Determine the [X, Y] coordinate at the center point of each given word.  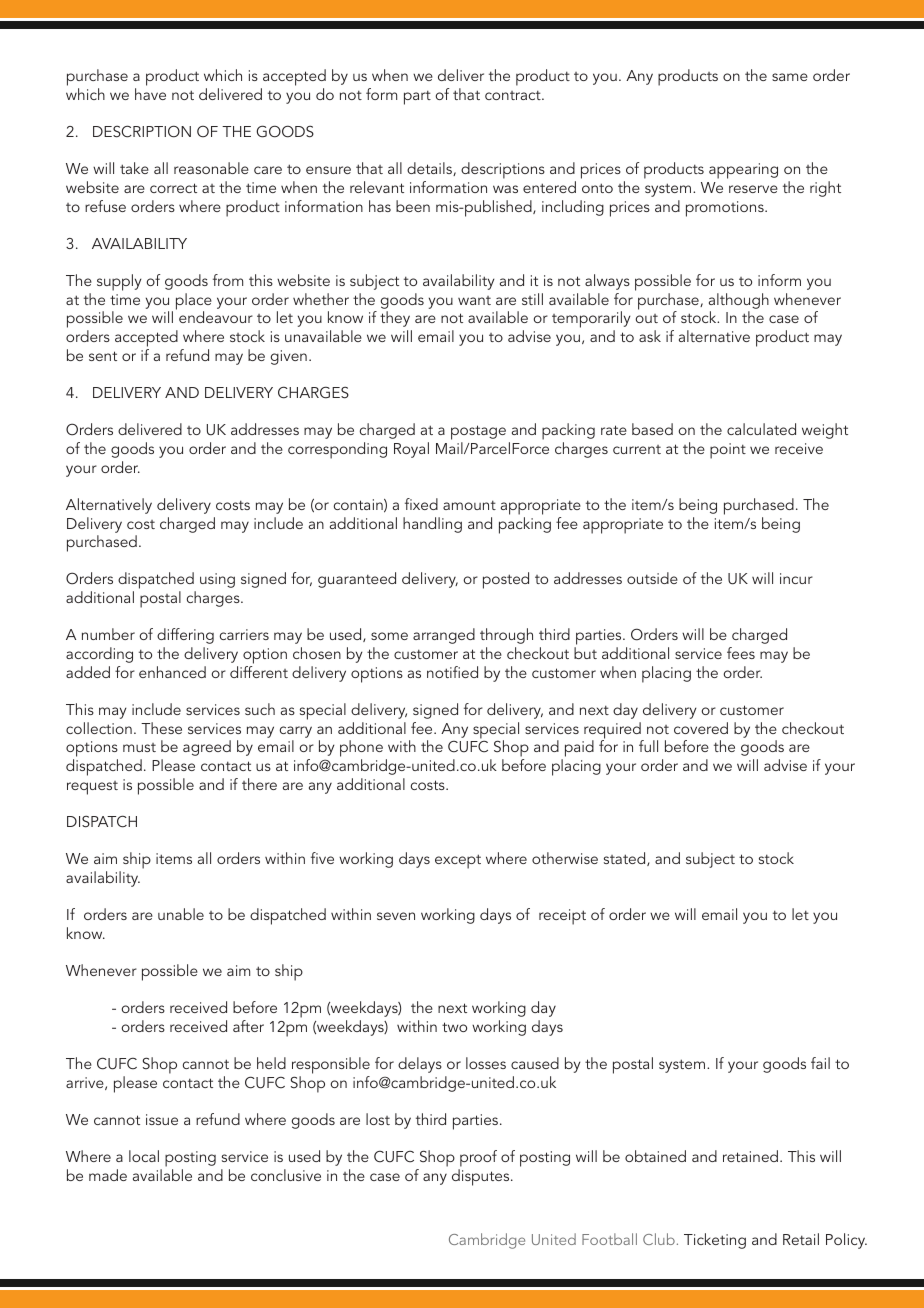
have [150, 94]
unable [181, 914]
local [144, 1156]
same [790, 77]
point [728, 451]
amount [469, 505]
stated [626, 859]
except [458, 861]
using [217, 580]
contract [514, 95]
